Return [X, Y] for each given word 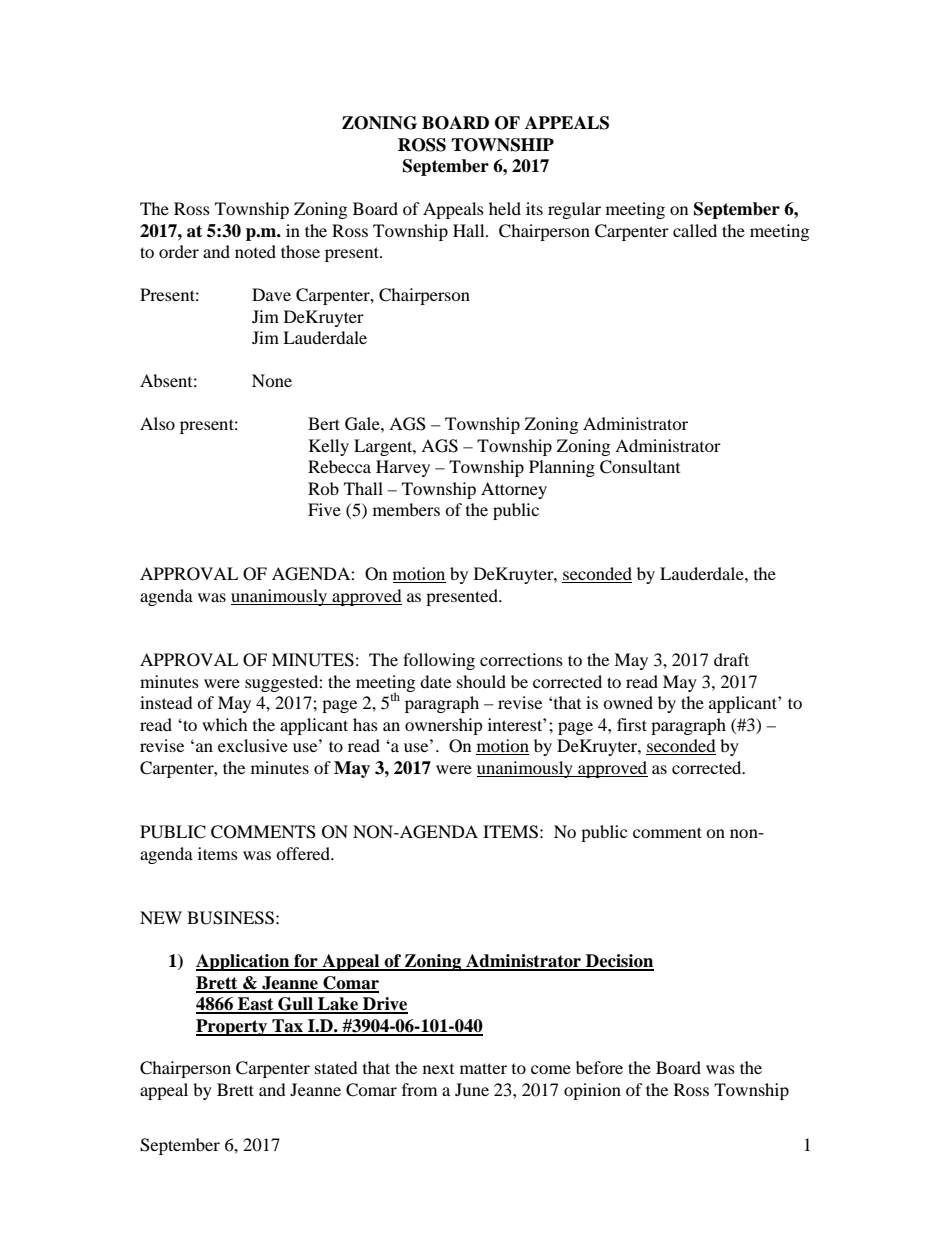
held [505, 208]
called [695, 230]
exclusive [253, 745]
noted [255, 251]
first [632, 724]
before [599, 1067]
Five [324, 509]
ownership [444, 726]
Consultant [640, 467]
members [406, 509]
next [438, 1069]
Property [233, 1027]
